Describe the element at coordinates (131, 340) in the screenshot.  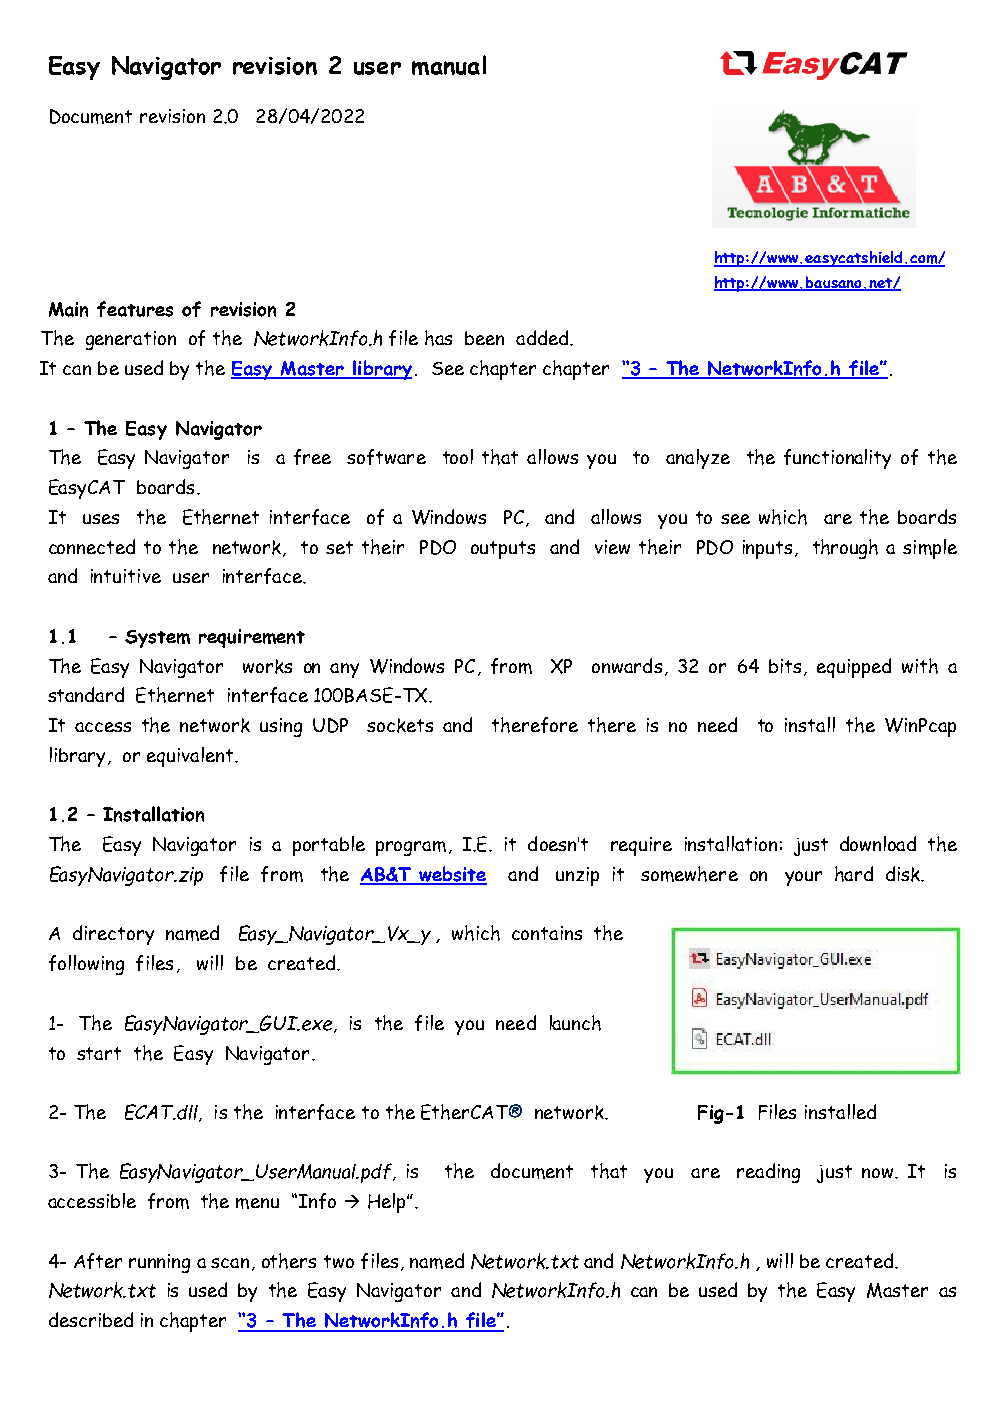
I see `generation` at that location.
